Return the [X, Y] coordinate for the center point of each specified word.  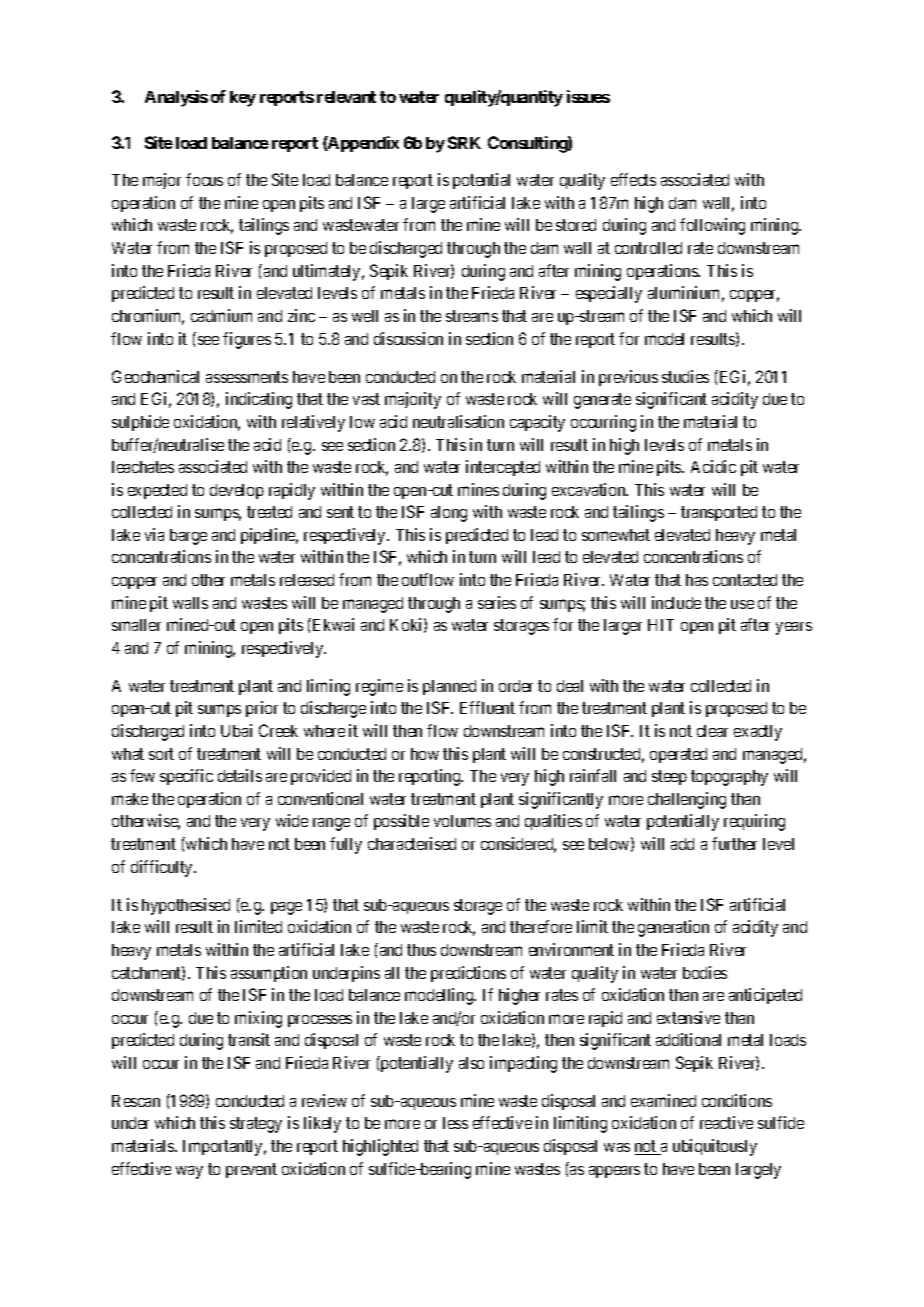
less [455, 1123]
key [243, 99]
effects [633, 179]
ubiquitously [715, 1147]
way [189, 1172]
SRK [464, 142]
